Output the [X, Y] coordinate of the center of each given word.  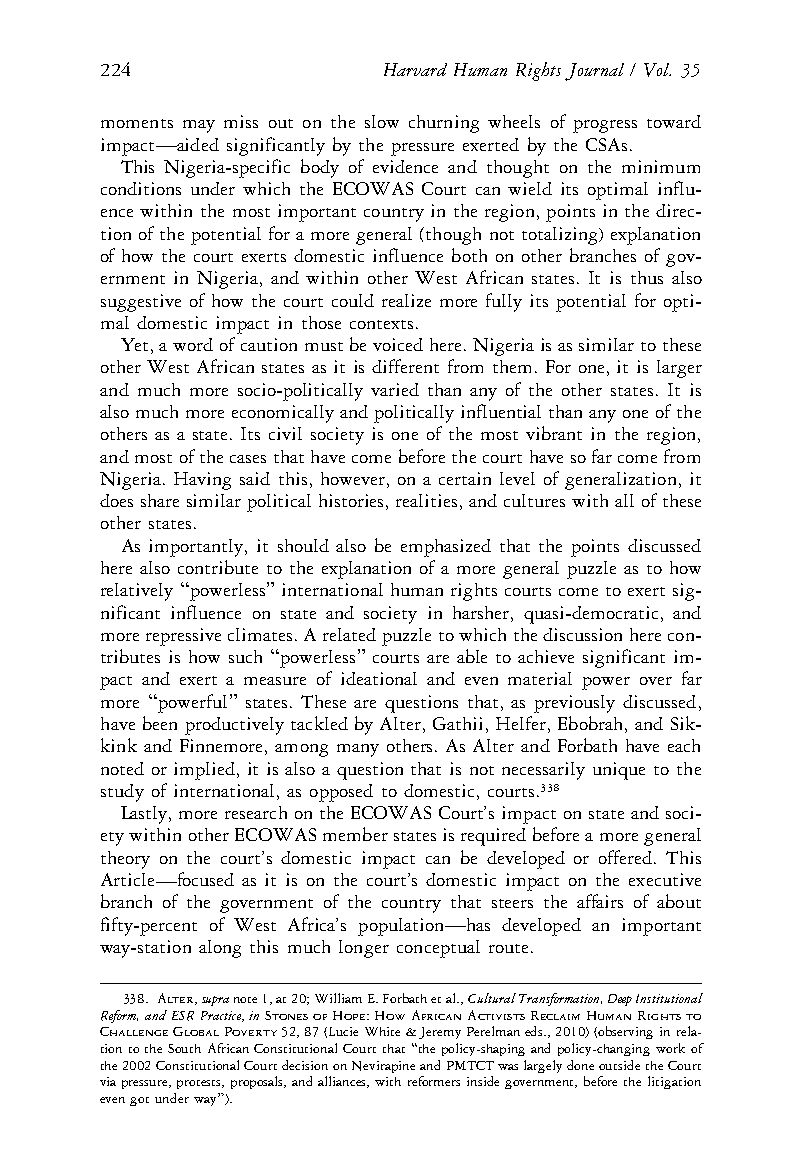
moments [137, 123]
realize [406, 300]
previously [574, 704]
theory [125, 860]
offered [625, 857]
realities [426, 500]
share [160, 500]
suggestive [141, 303]
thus [647, 277]
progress [605, 126]
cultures [534, 500]
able [472, 656]
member [355, 834]
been [160, 723]
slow [382, 121]
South [184, 1048]
